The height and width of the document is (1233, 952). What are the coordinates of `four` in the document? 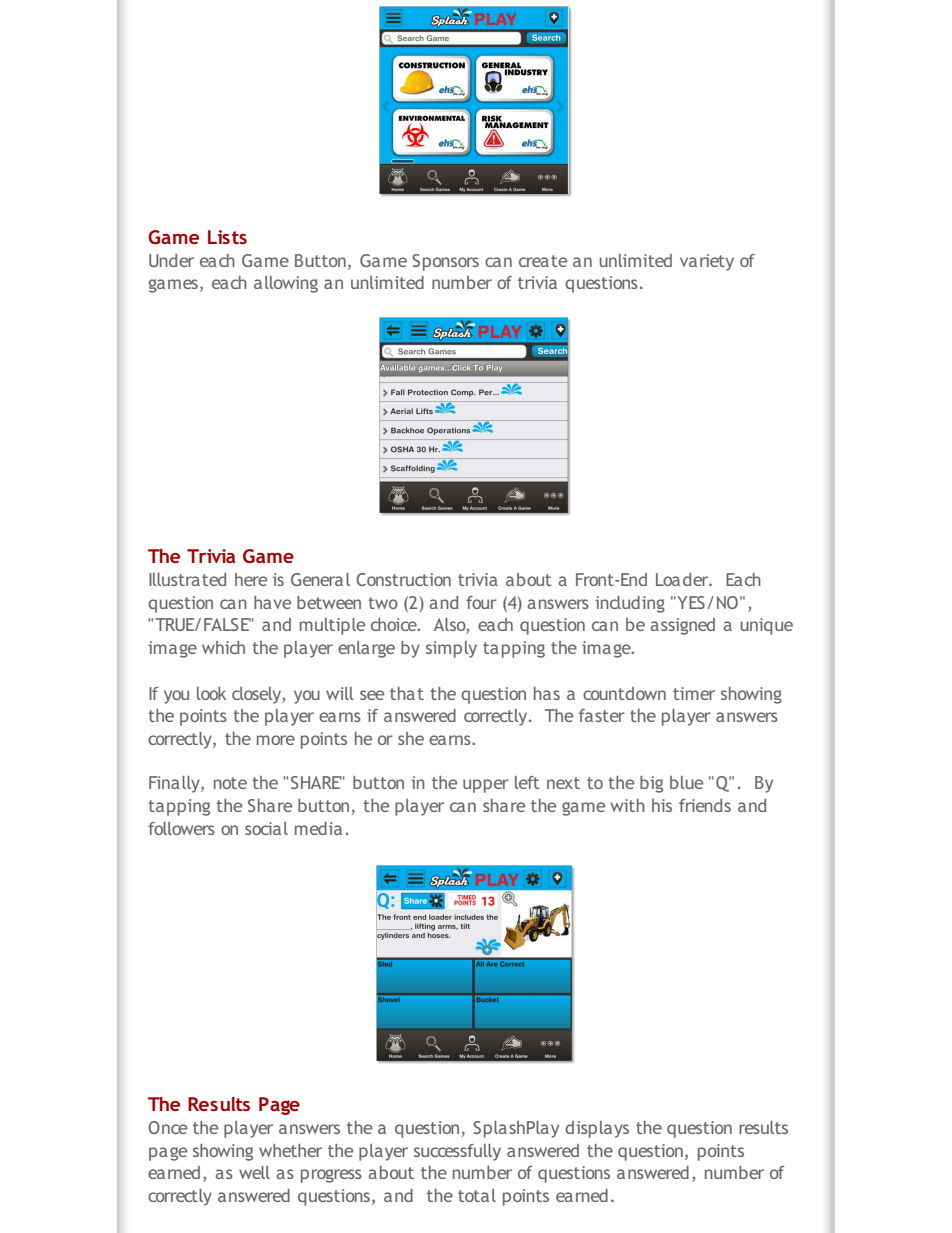 It's located at (481, 602).
